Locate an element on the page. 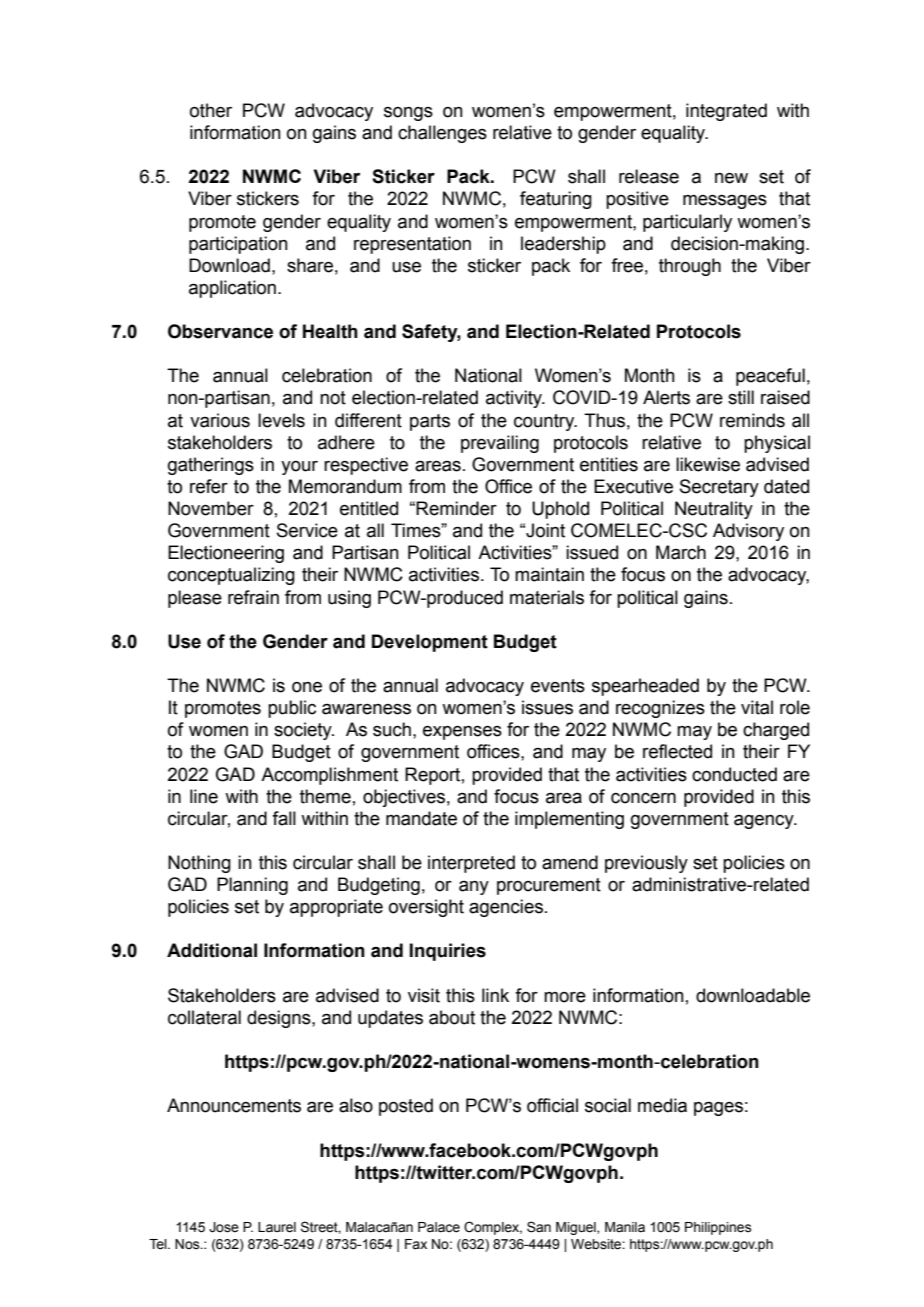  Palace is located at coordinates (439, 1227).
